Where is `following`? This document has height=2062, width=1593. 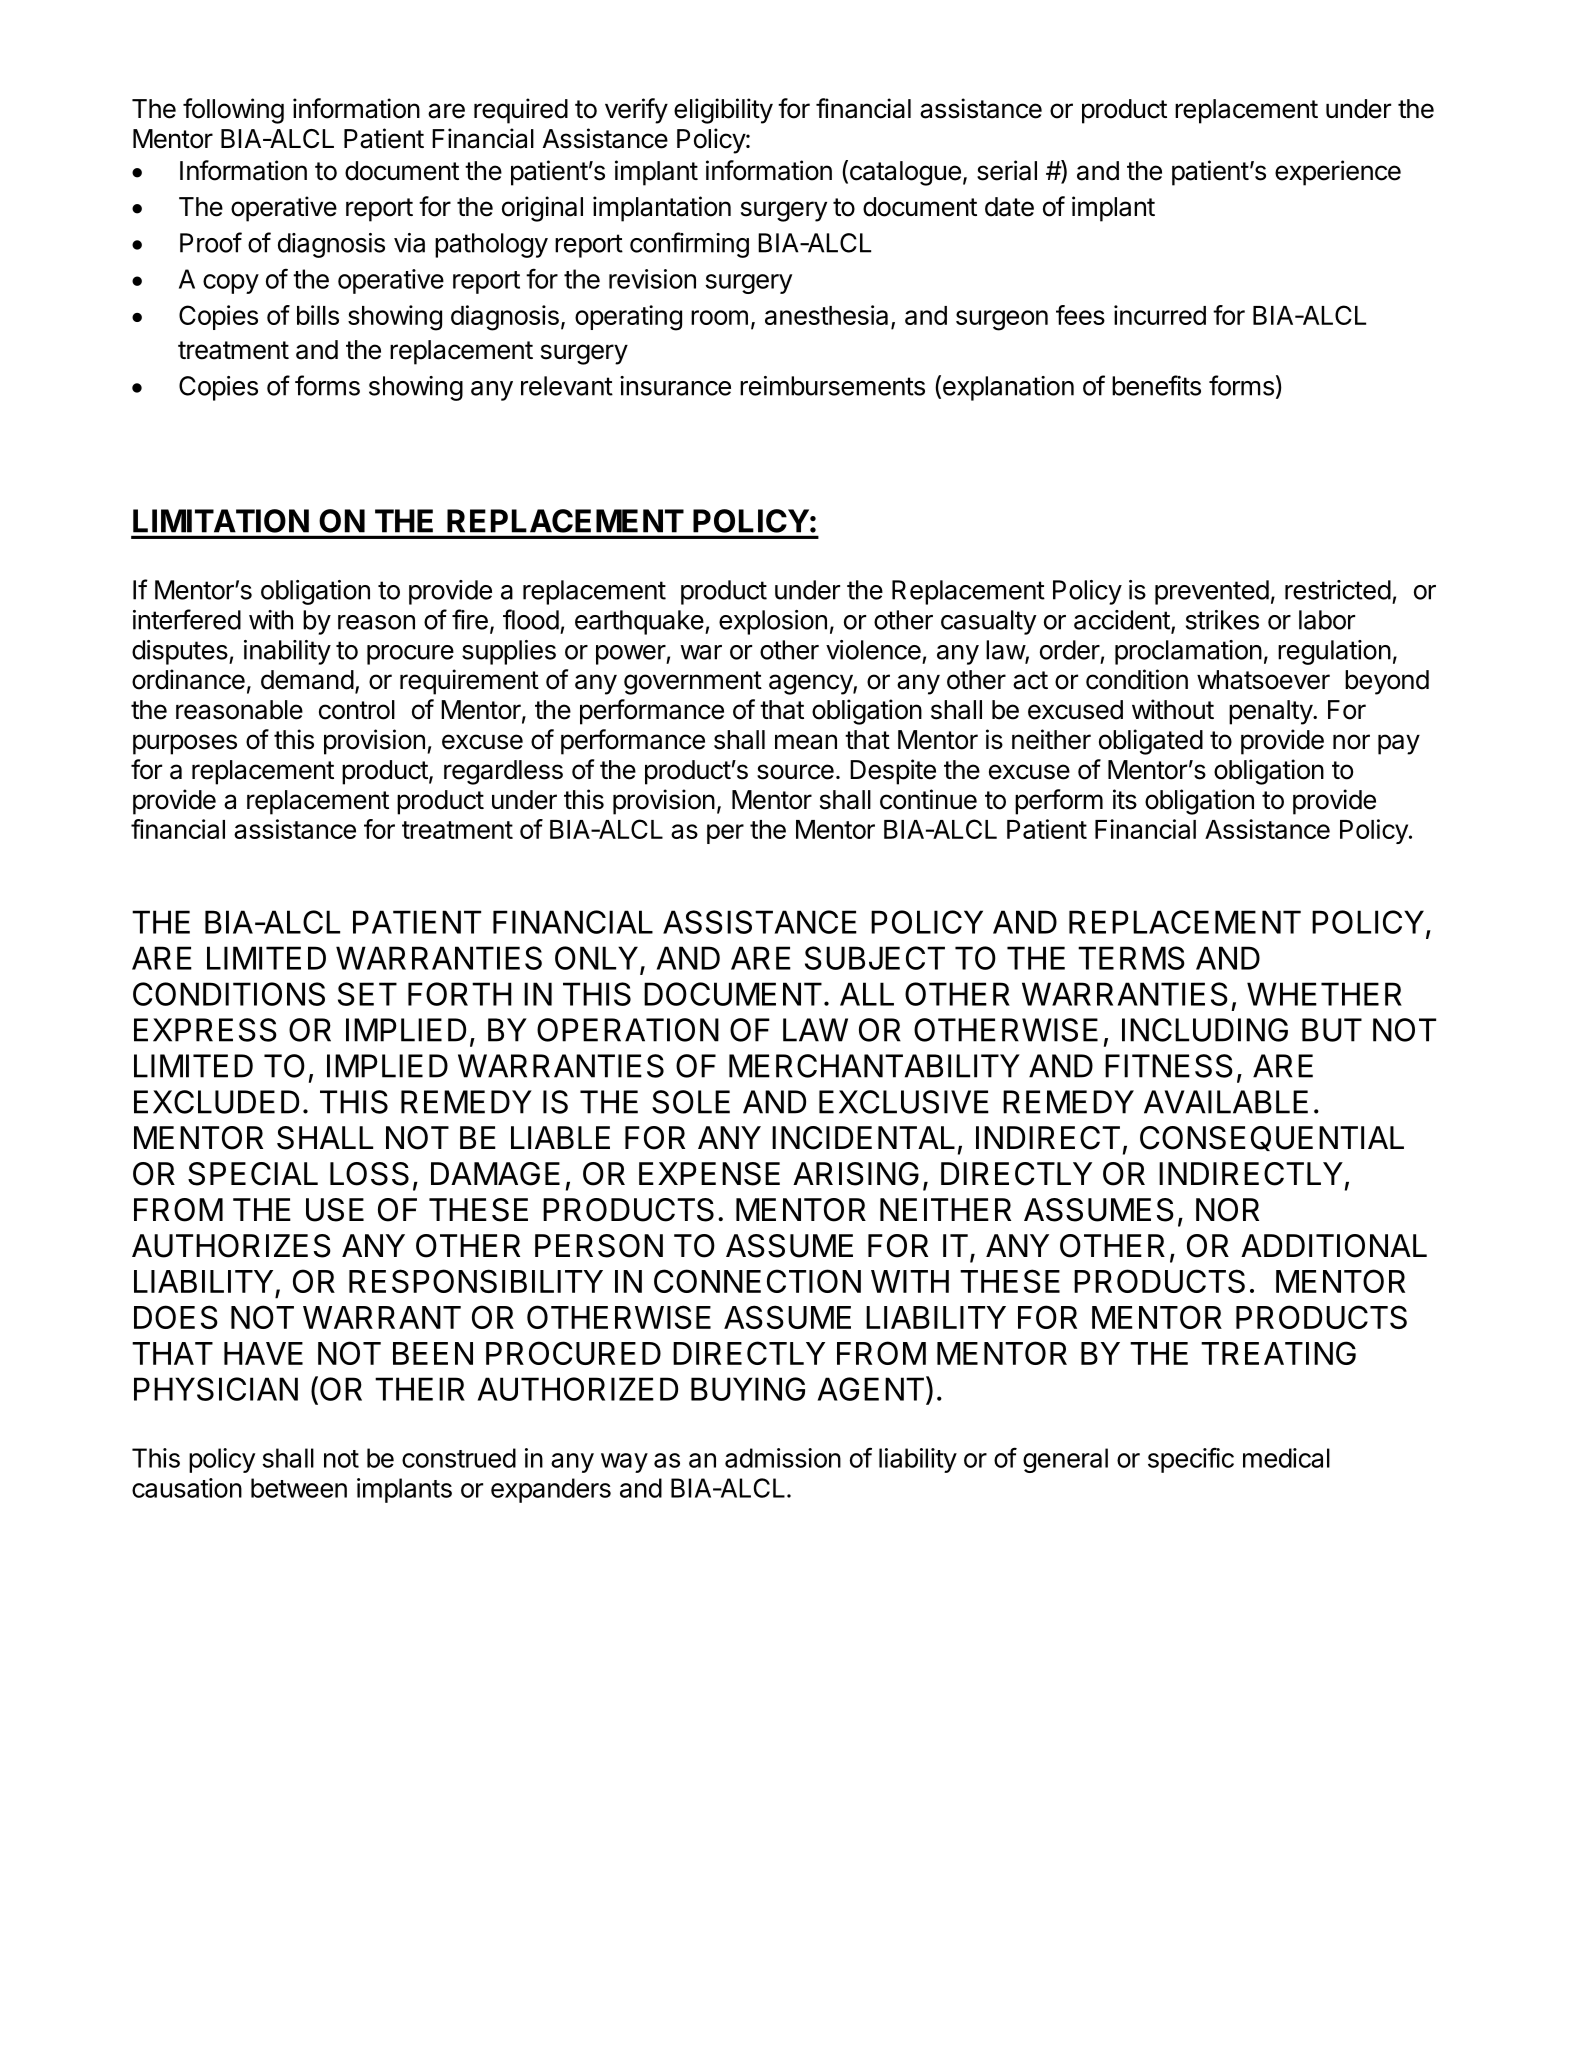
following is located at coordinates (233, 111).
